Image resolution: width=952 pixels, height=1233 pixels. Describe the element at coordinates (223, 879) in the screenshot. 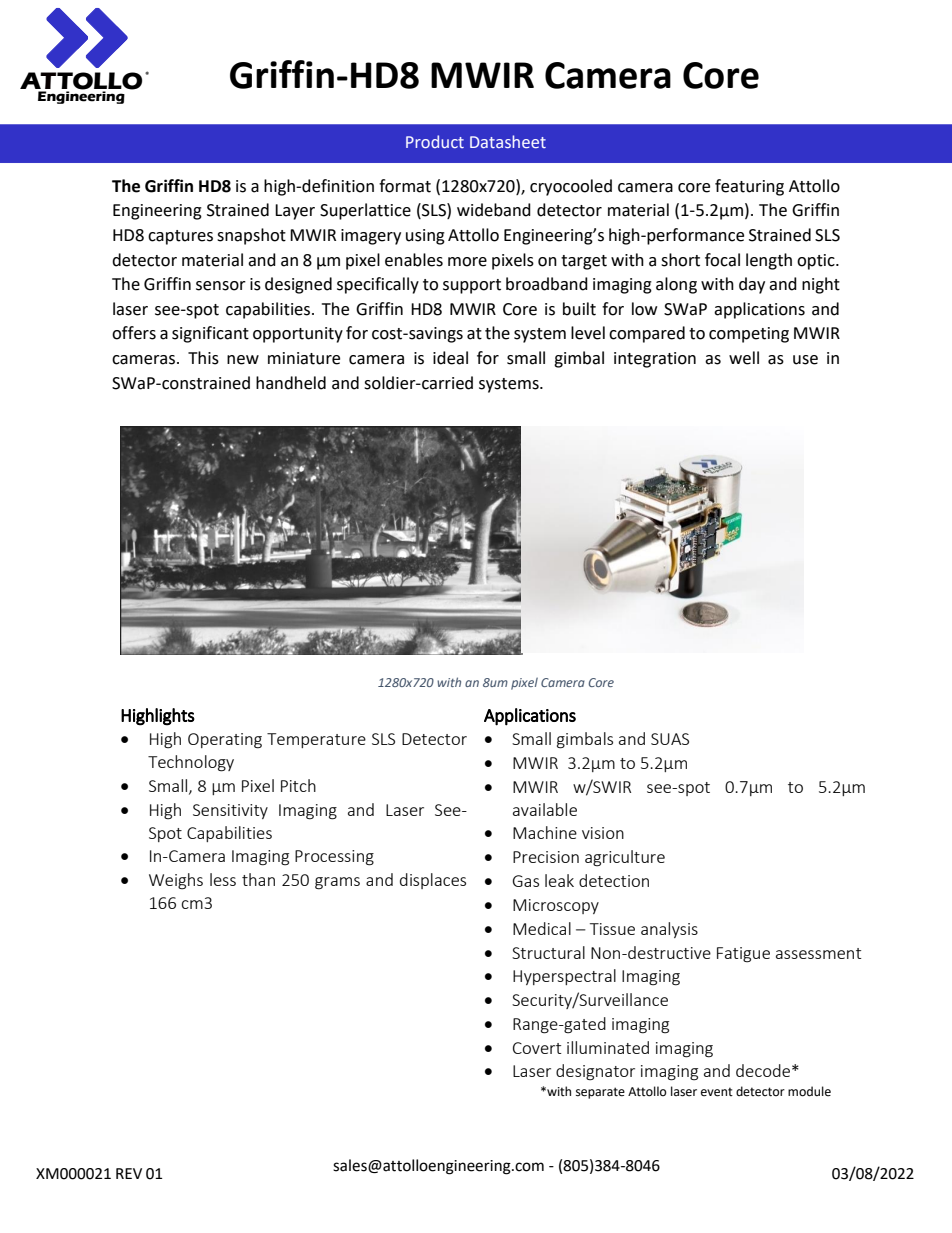

I see `less` at that location.
